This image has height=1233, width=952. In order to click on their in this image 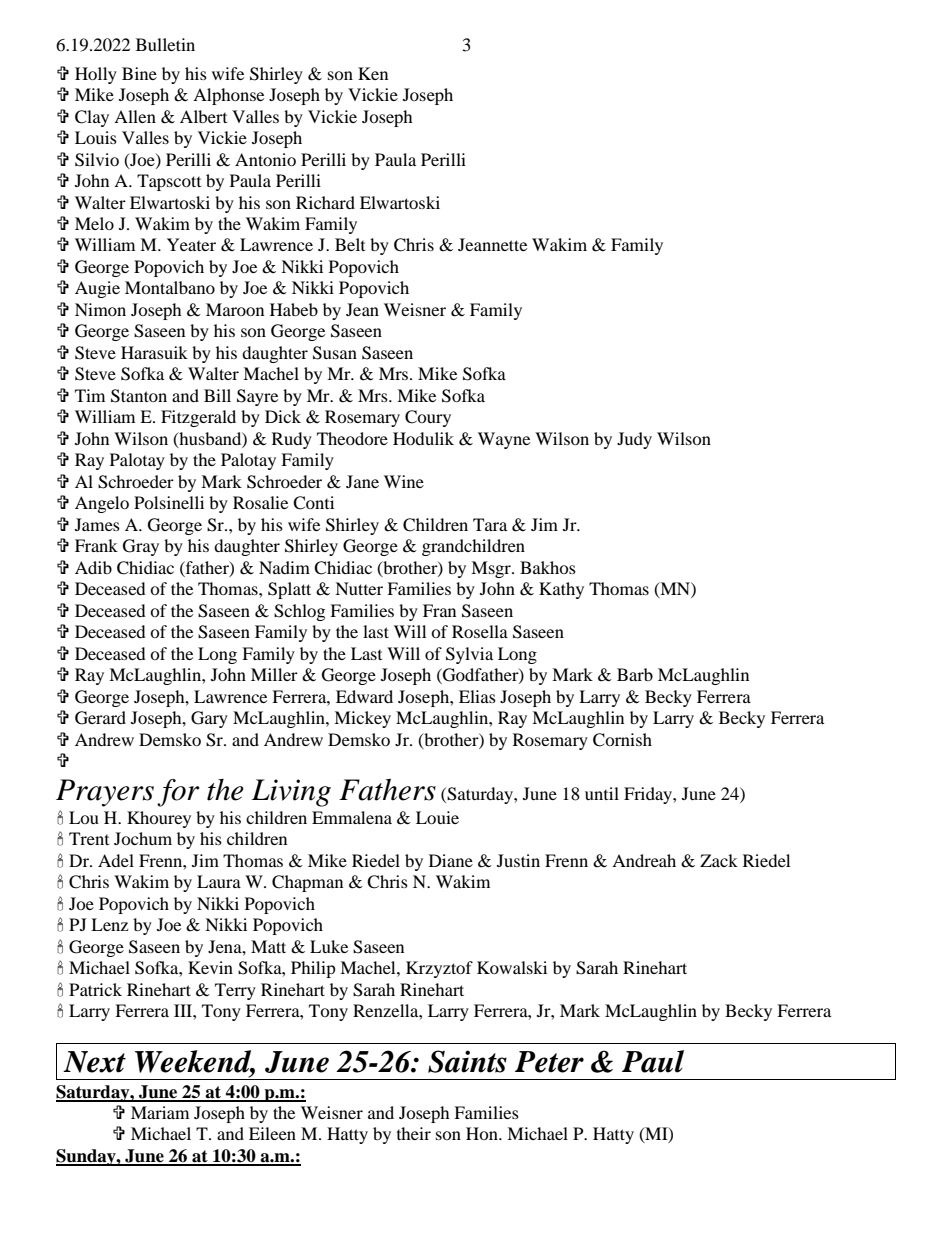, I will do `click(414, 1133)`.
